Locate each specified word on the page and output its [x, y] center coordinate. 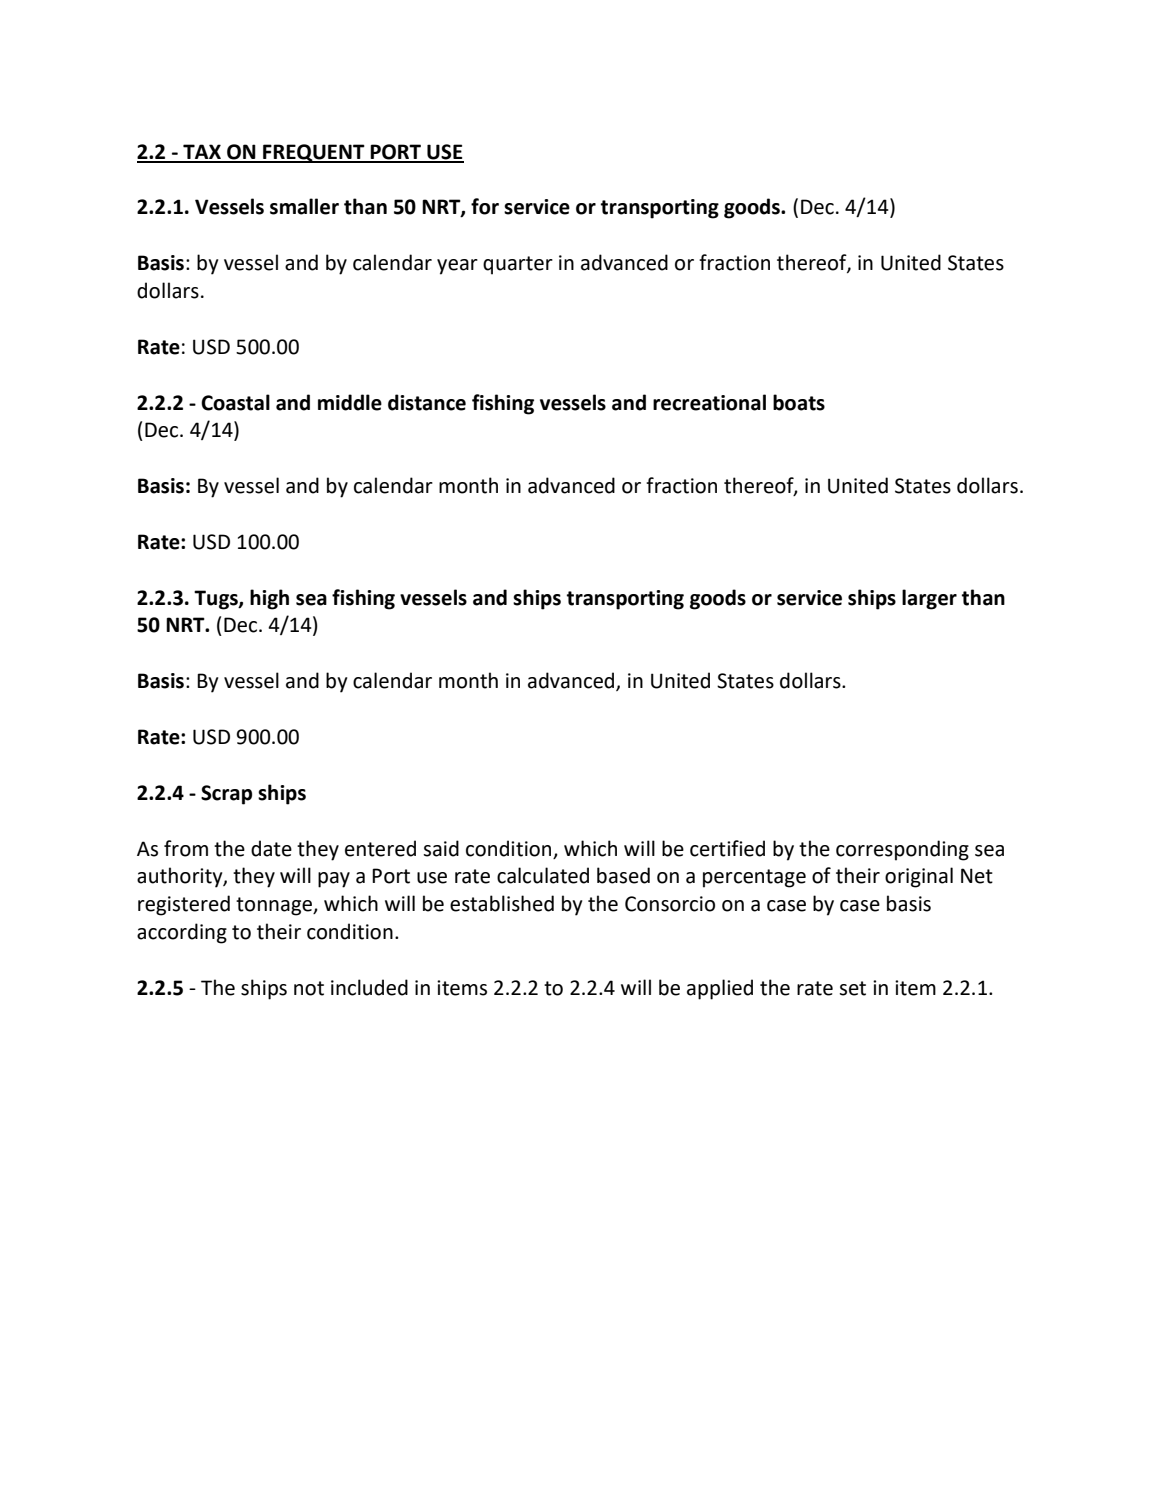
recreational [709, 402]
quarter [518, 265]
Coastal [235, 402]
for [485, 206]
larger [929, 599]
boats [799, 402]
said [441, 848]
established [502, 903]
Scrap [226, 795]
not [309, 988]
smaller [304, 206]
